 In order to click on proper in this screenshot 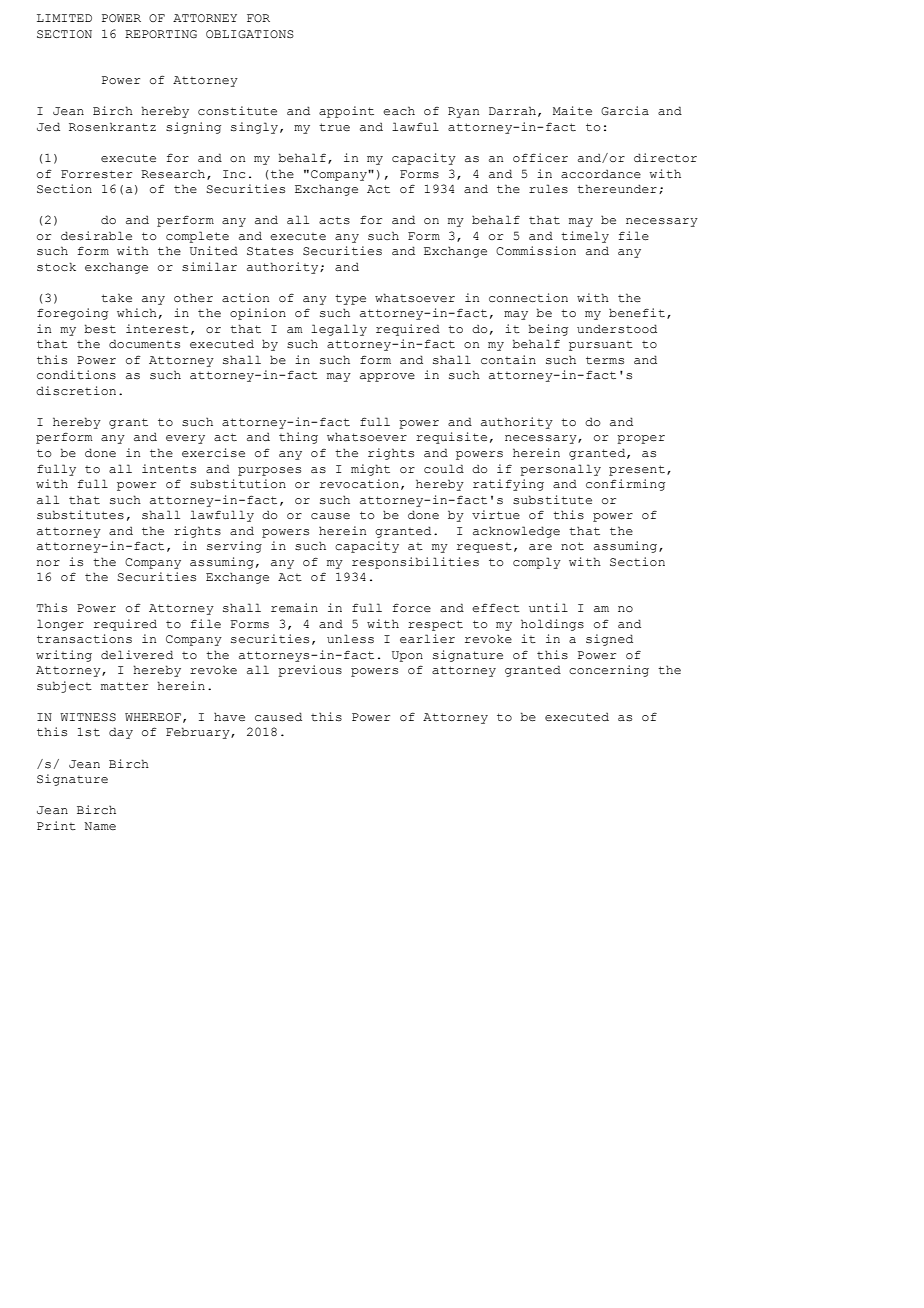, I will do `click(641, 439)`.
